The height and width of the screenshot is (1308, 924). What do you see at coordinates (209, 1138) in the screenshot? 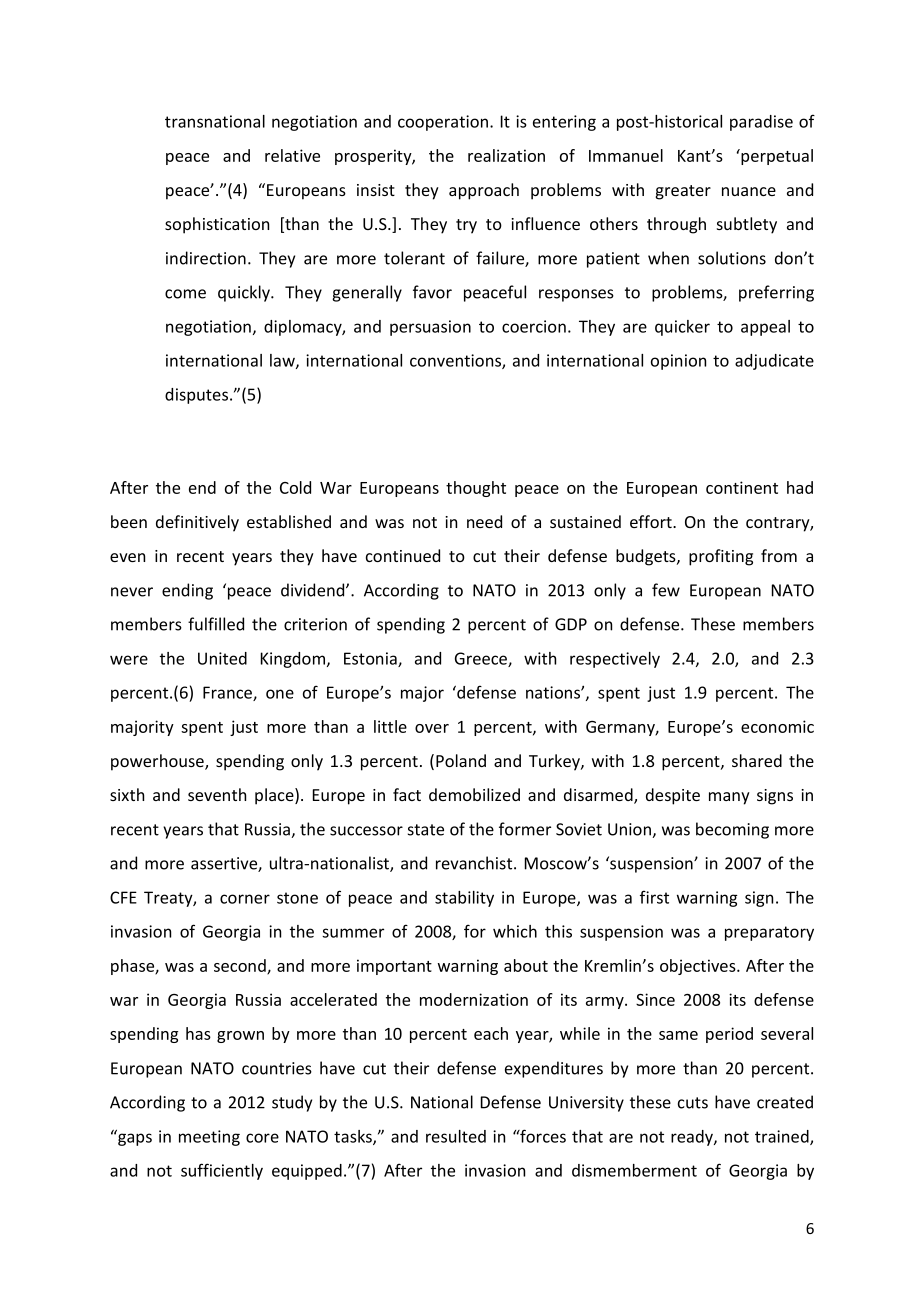
I see `meeting` at bounding box center [209, 1138].
